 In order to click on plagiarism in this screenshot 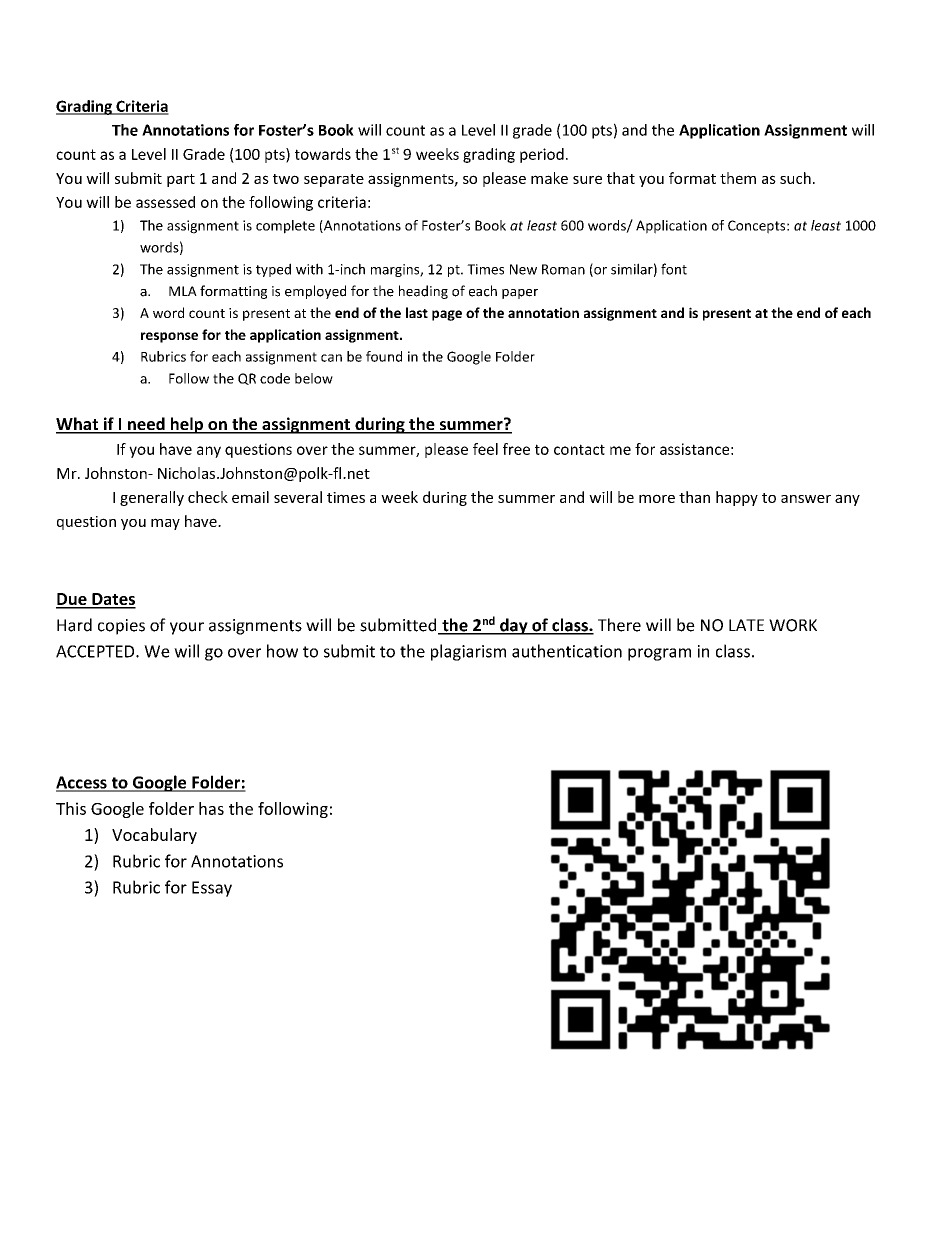, I will do `click(468, 652)`.
